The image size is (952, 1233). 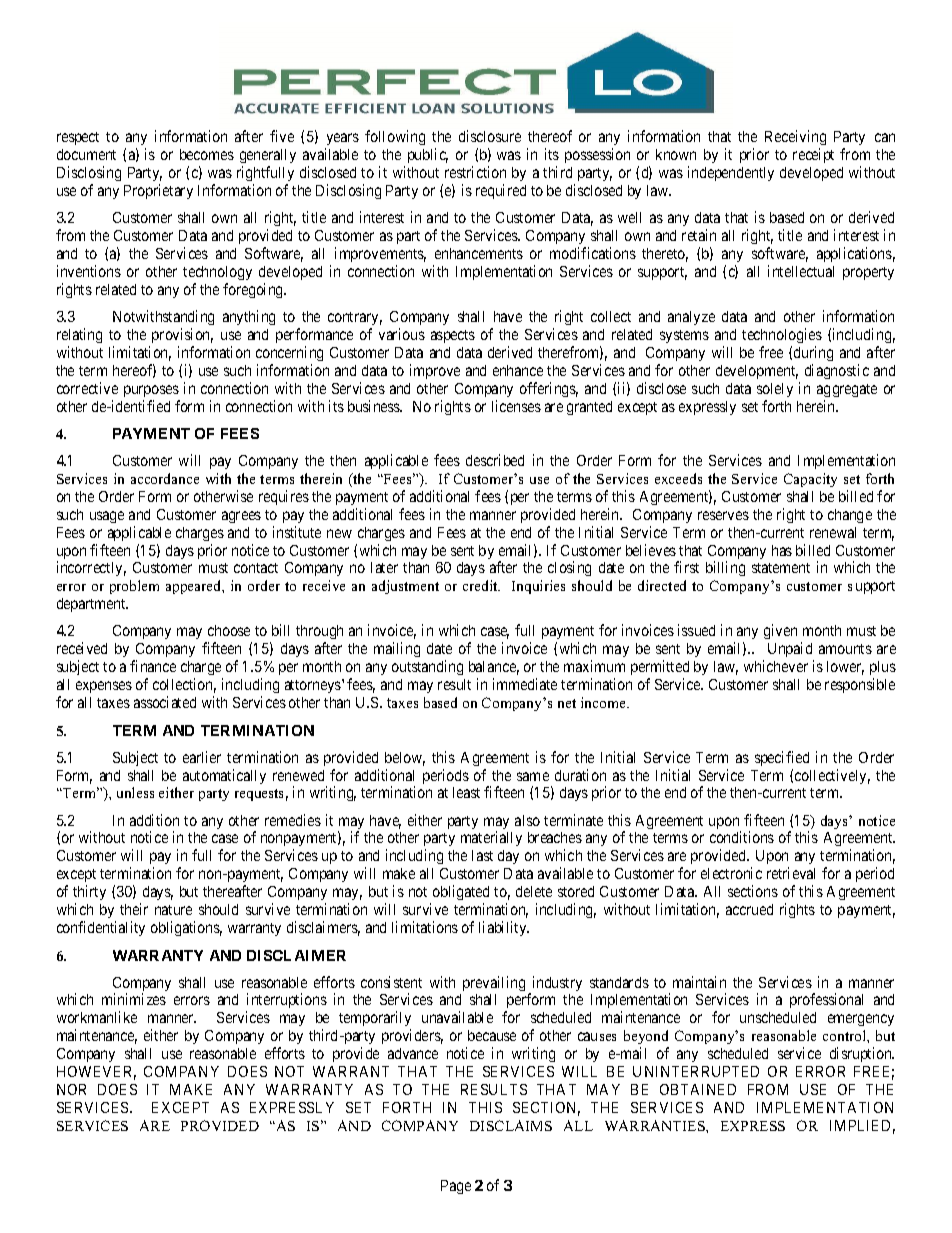 I want to click on receipt, so click(x=813, y=155).
